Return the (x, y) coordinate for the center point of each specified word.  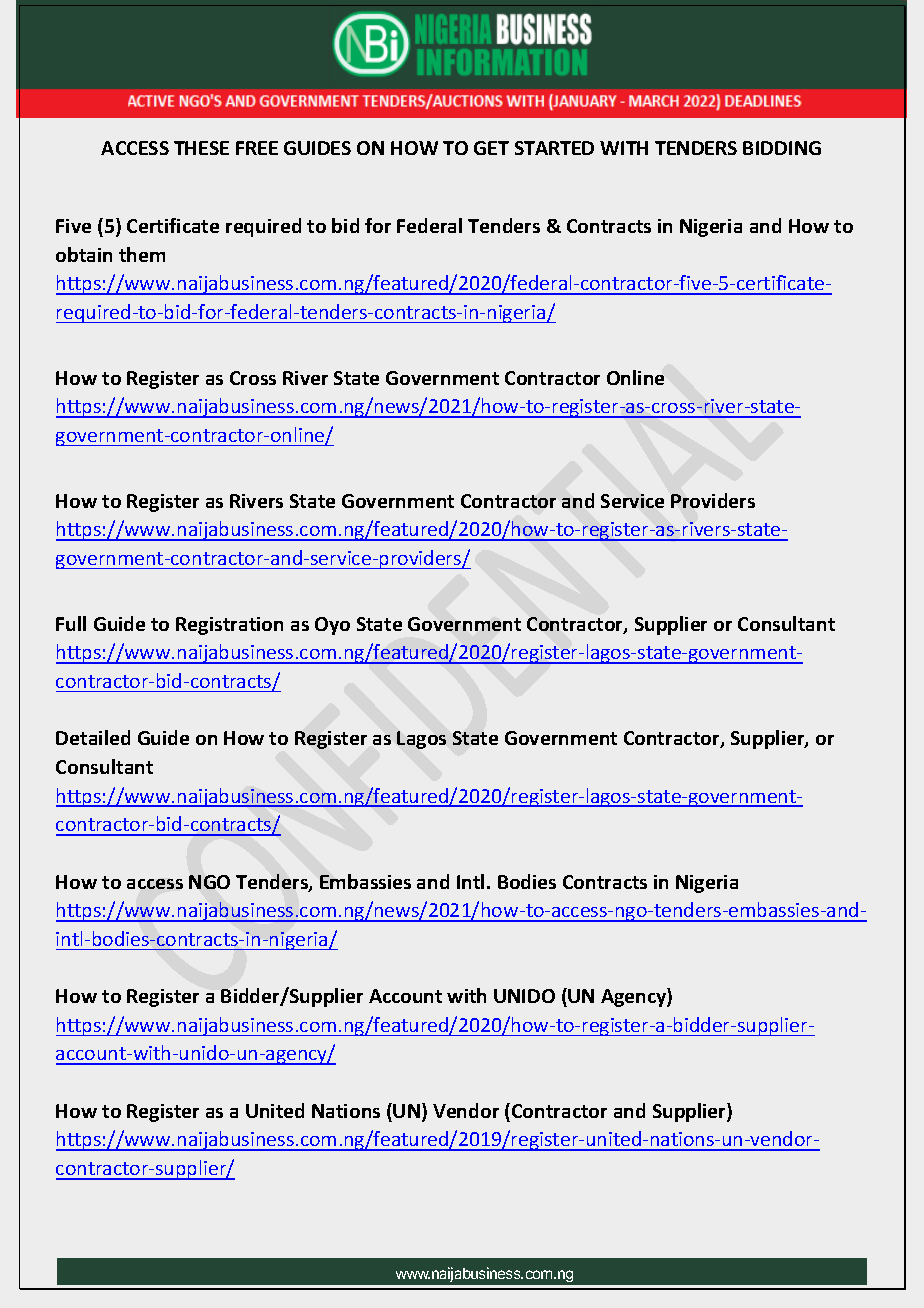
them (142, 254)
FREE (257, 148)
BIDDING (782, 148)
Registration (229, 626)
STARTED (554, 148)
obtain (84, 254)
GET (491, 148)
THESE (201, 148)
